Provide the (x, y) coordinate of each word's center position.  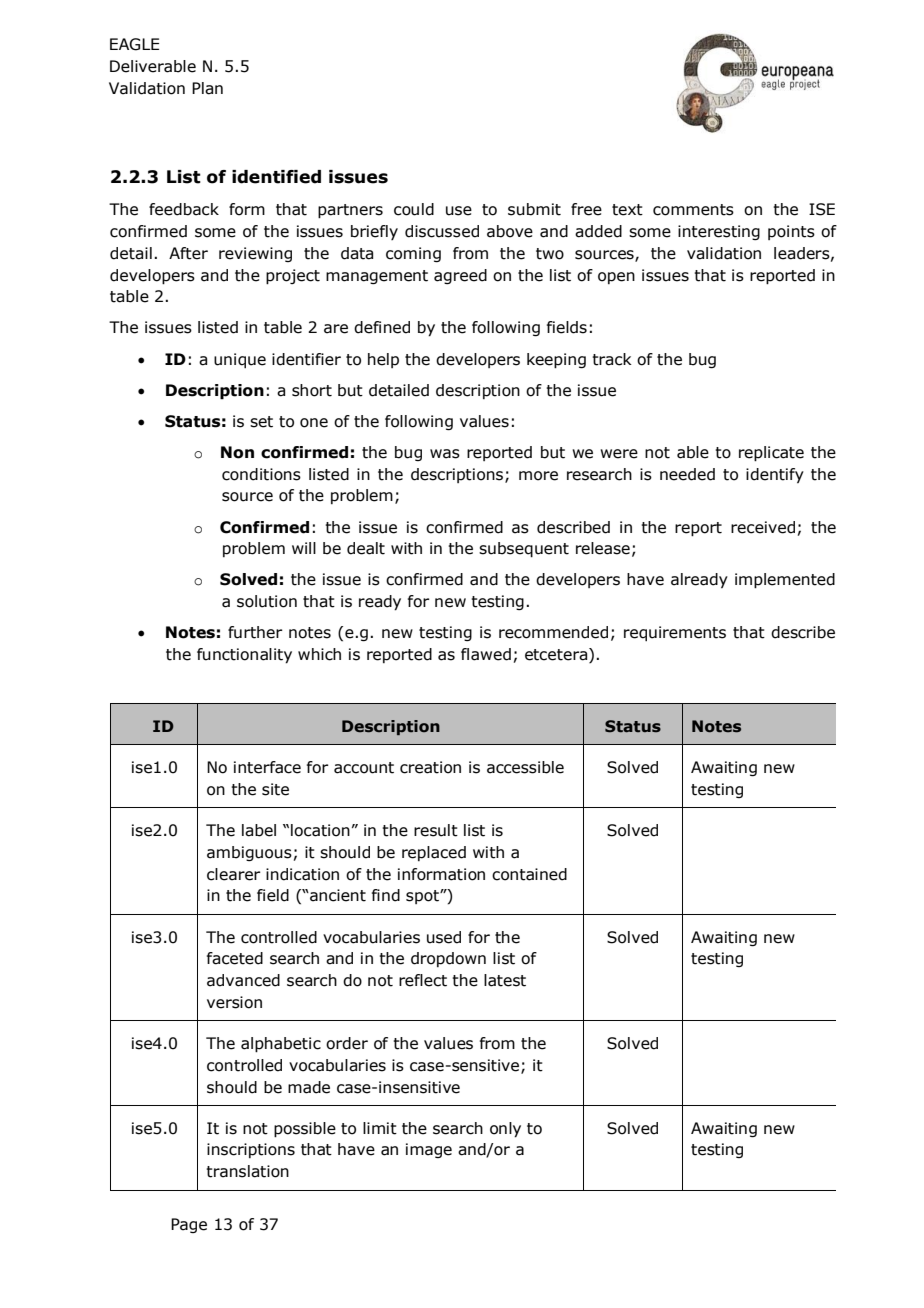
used (444, 937)
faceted (235, 958)
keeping (556, 361)
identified (276, 177)
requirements (675, 633)
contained (529, 874)
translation (247, 1171)
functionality (244, 656)
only (505, 1130)
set (261, 422)
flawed (486, 654)
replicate (771, 454)
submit (534, 209)
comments (693, 210)
